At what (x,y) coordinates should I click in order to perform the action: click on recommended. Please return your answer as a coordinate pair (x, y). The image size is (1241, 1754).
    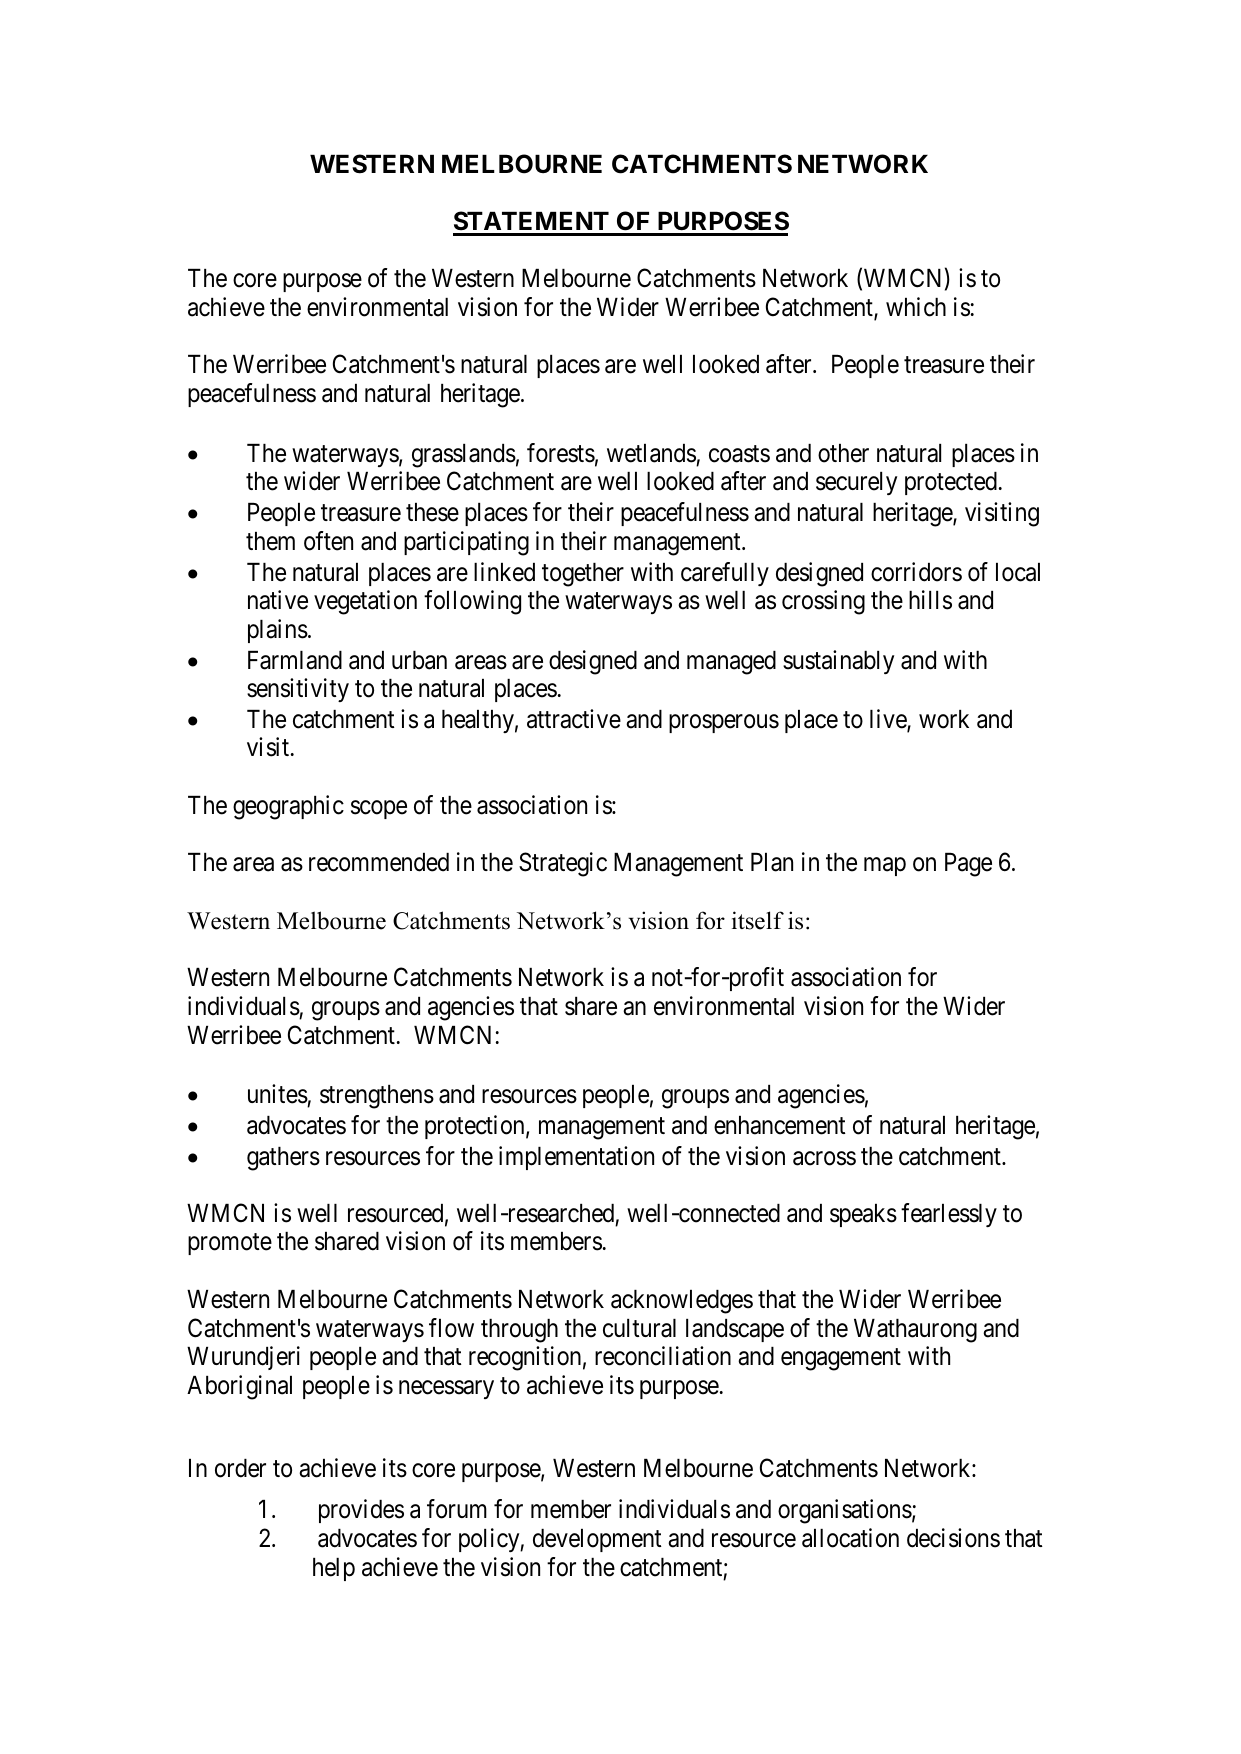
    Looking at the image, I should click on (379, 862).
